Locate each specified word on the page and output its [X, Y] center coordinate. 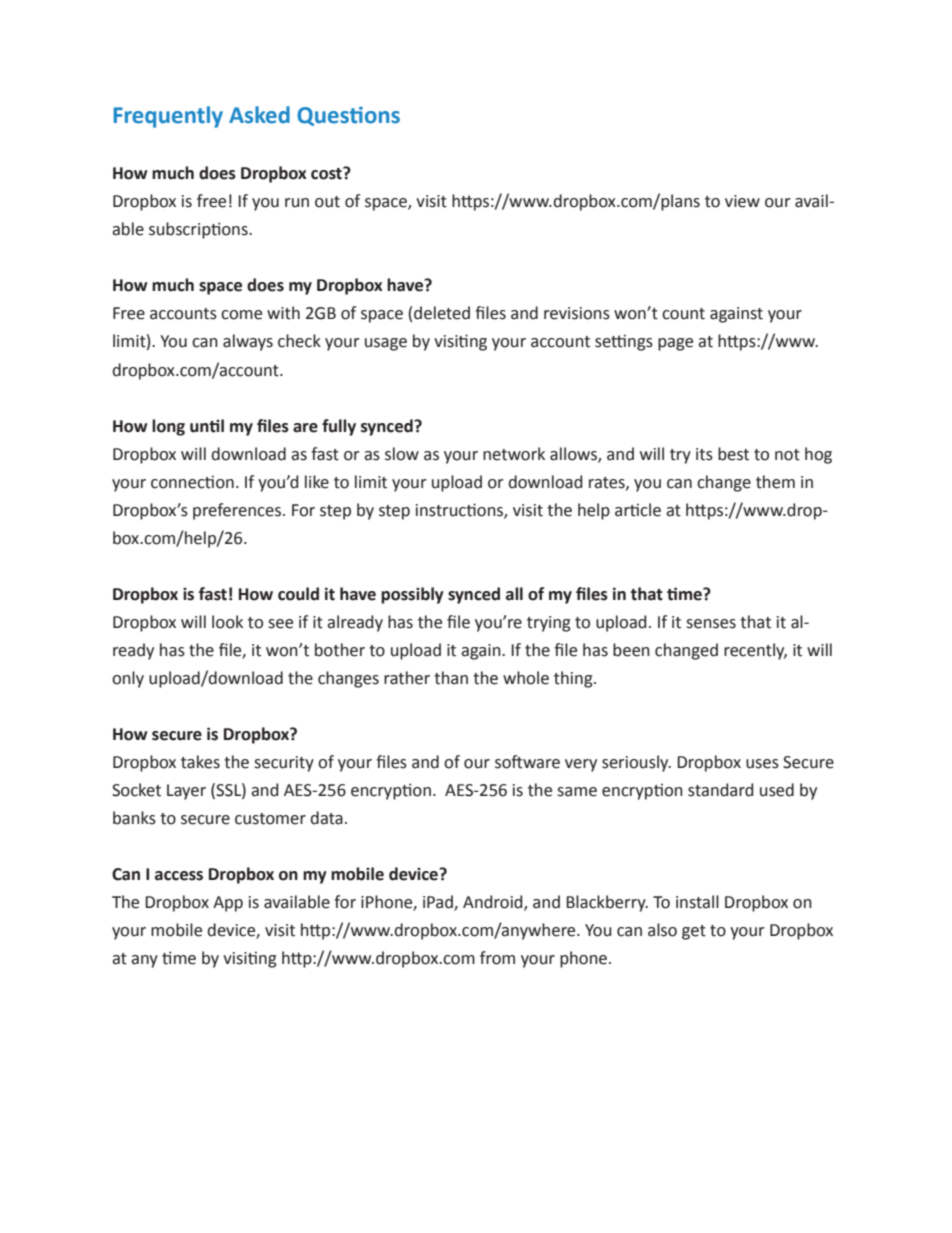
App [228, 904]
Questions [348, 116]
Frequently [168, 117]
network [514, 454]
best [733, 454]
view [742, 201]
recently [755, 651]
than [451, 678]
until [207, 426]
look [227, 622]
